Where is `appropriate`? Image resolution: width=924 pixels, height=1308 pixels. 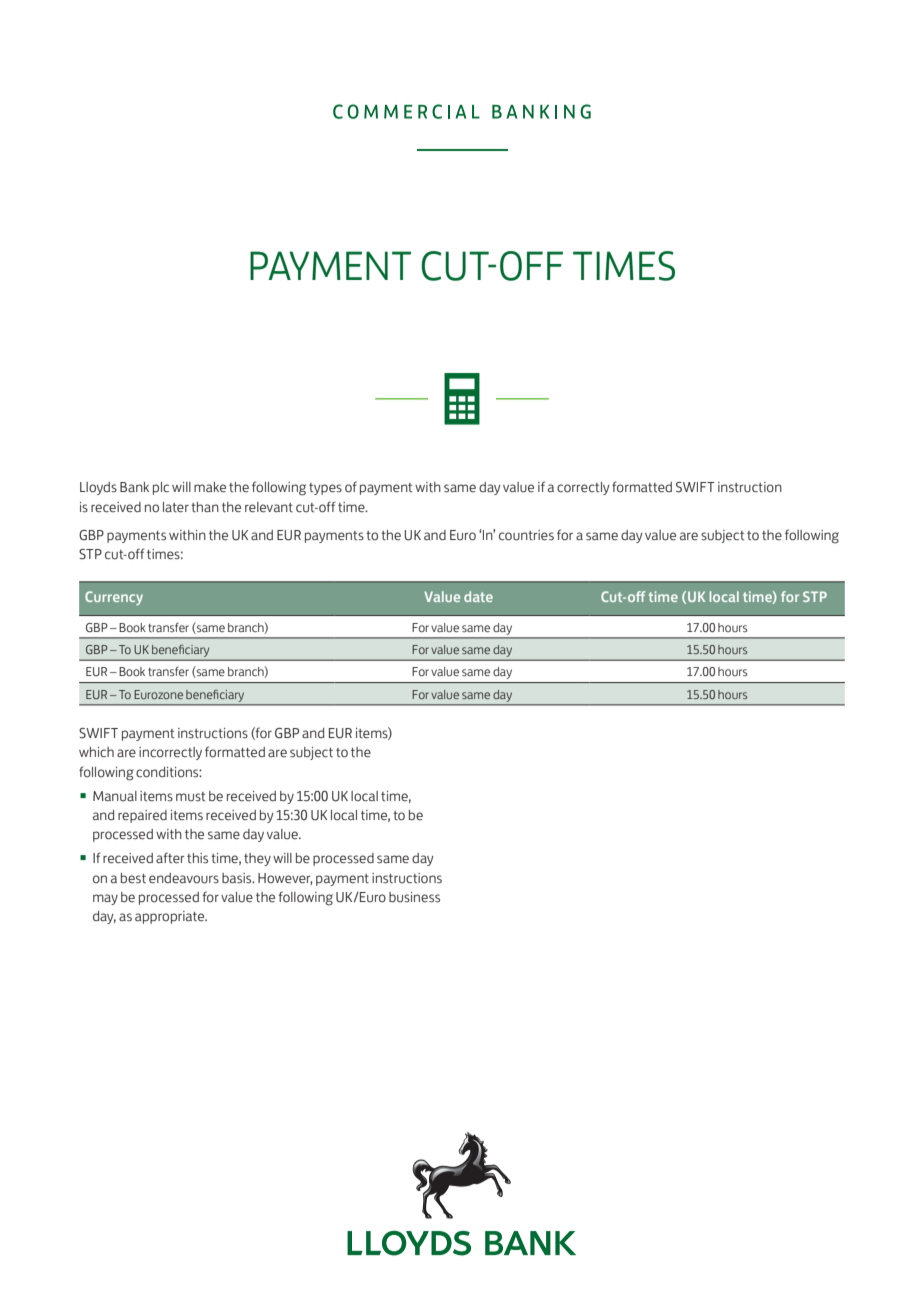
appropriate is located at coordinates (171, 917).
